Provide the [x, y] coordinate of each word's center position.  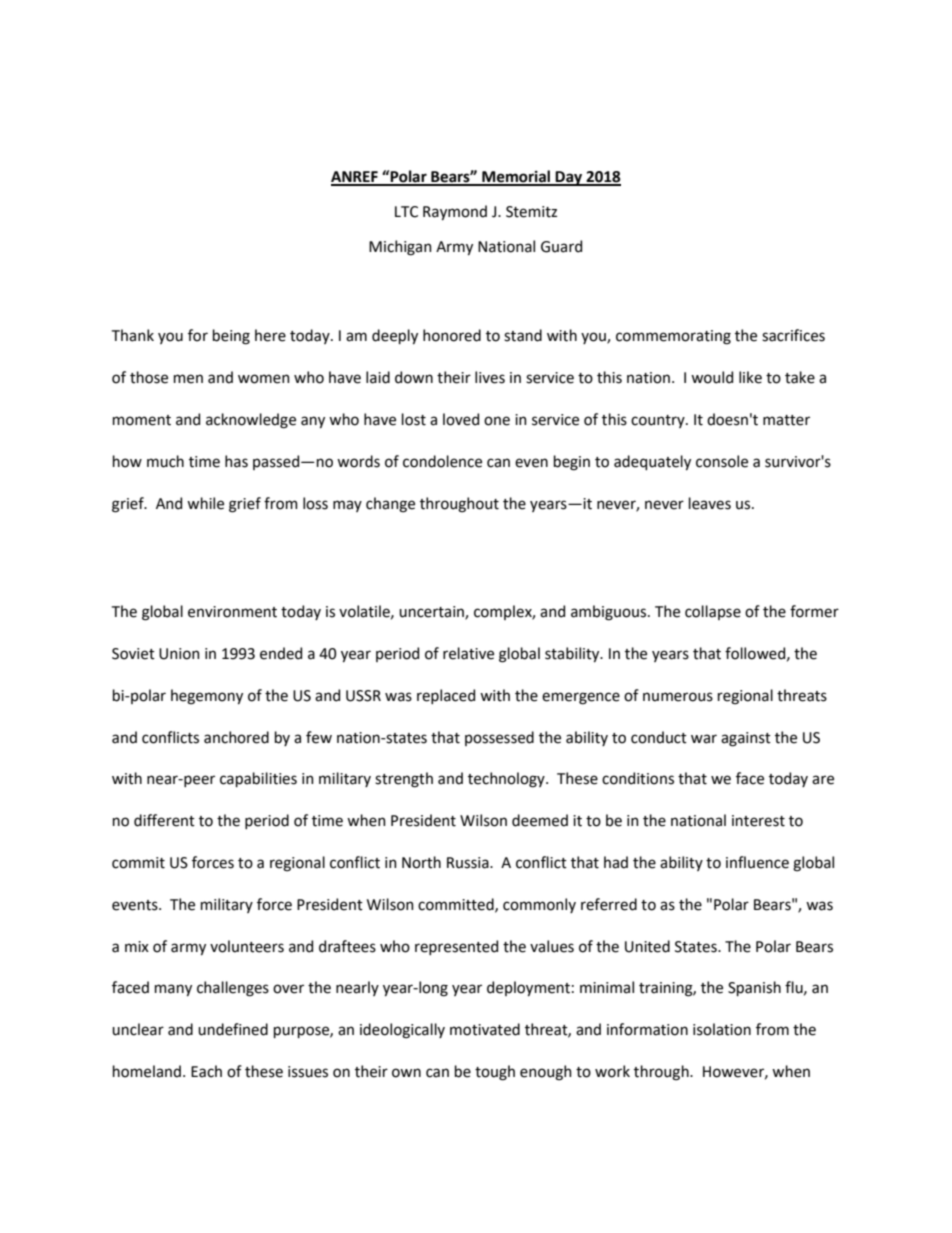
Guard [561, 246]
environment [232, 612]
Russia [469, 863]
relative [468, 653]
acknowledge [251, 421]
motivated [485, 1029]
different [164, 820]
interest [758, 821]
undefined [233, 1029]
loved [461, 419]
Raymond [455, 212]
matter [786, 420]
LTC [406, 212]
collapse [713, 612]
